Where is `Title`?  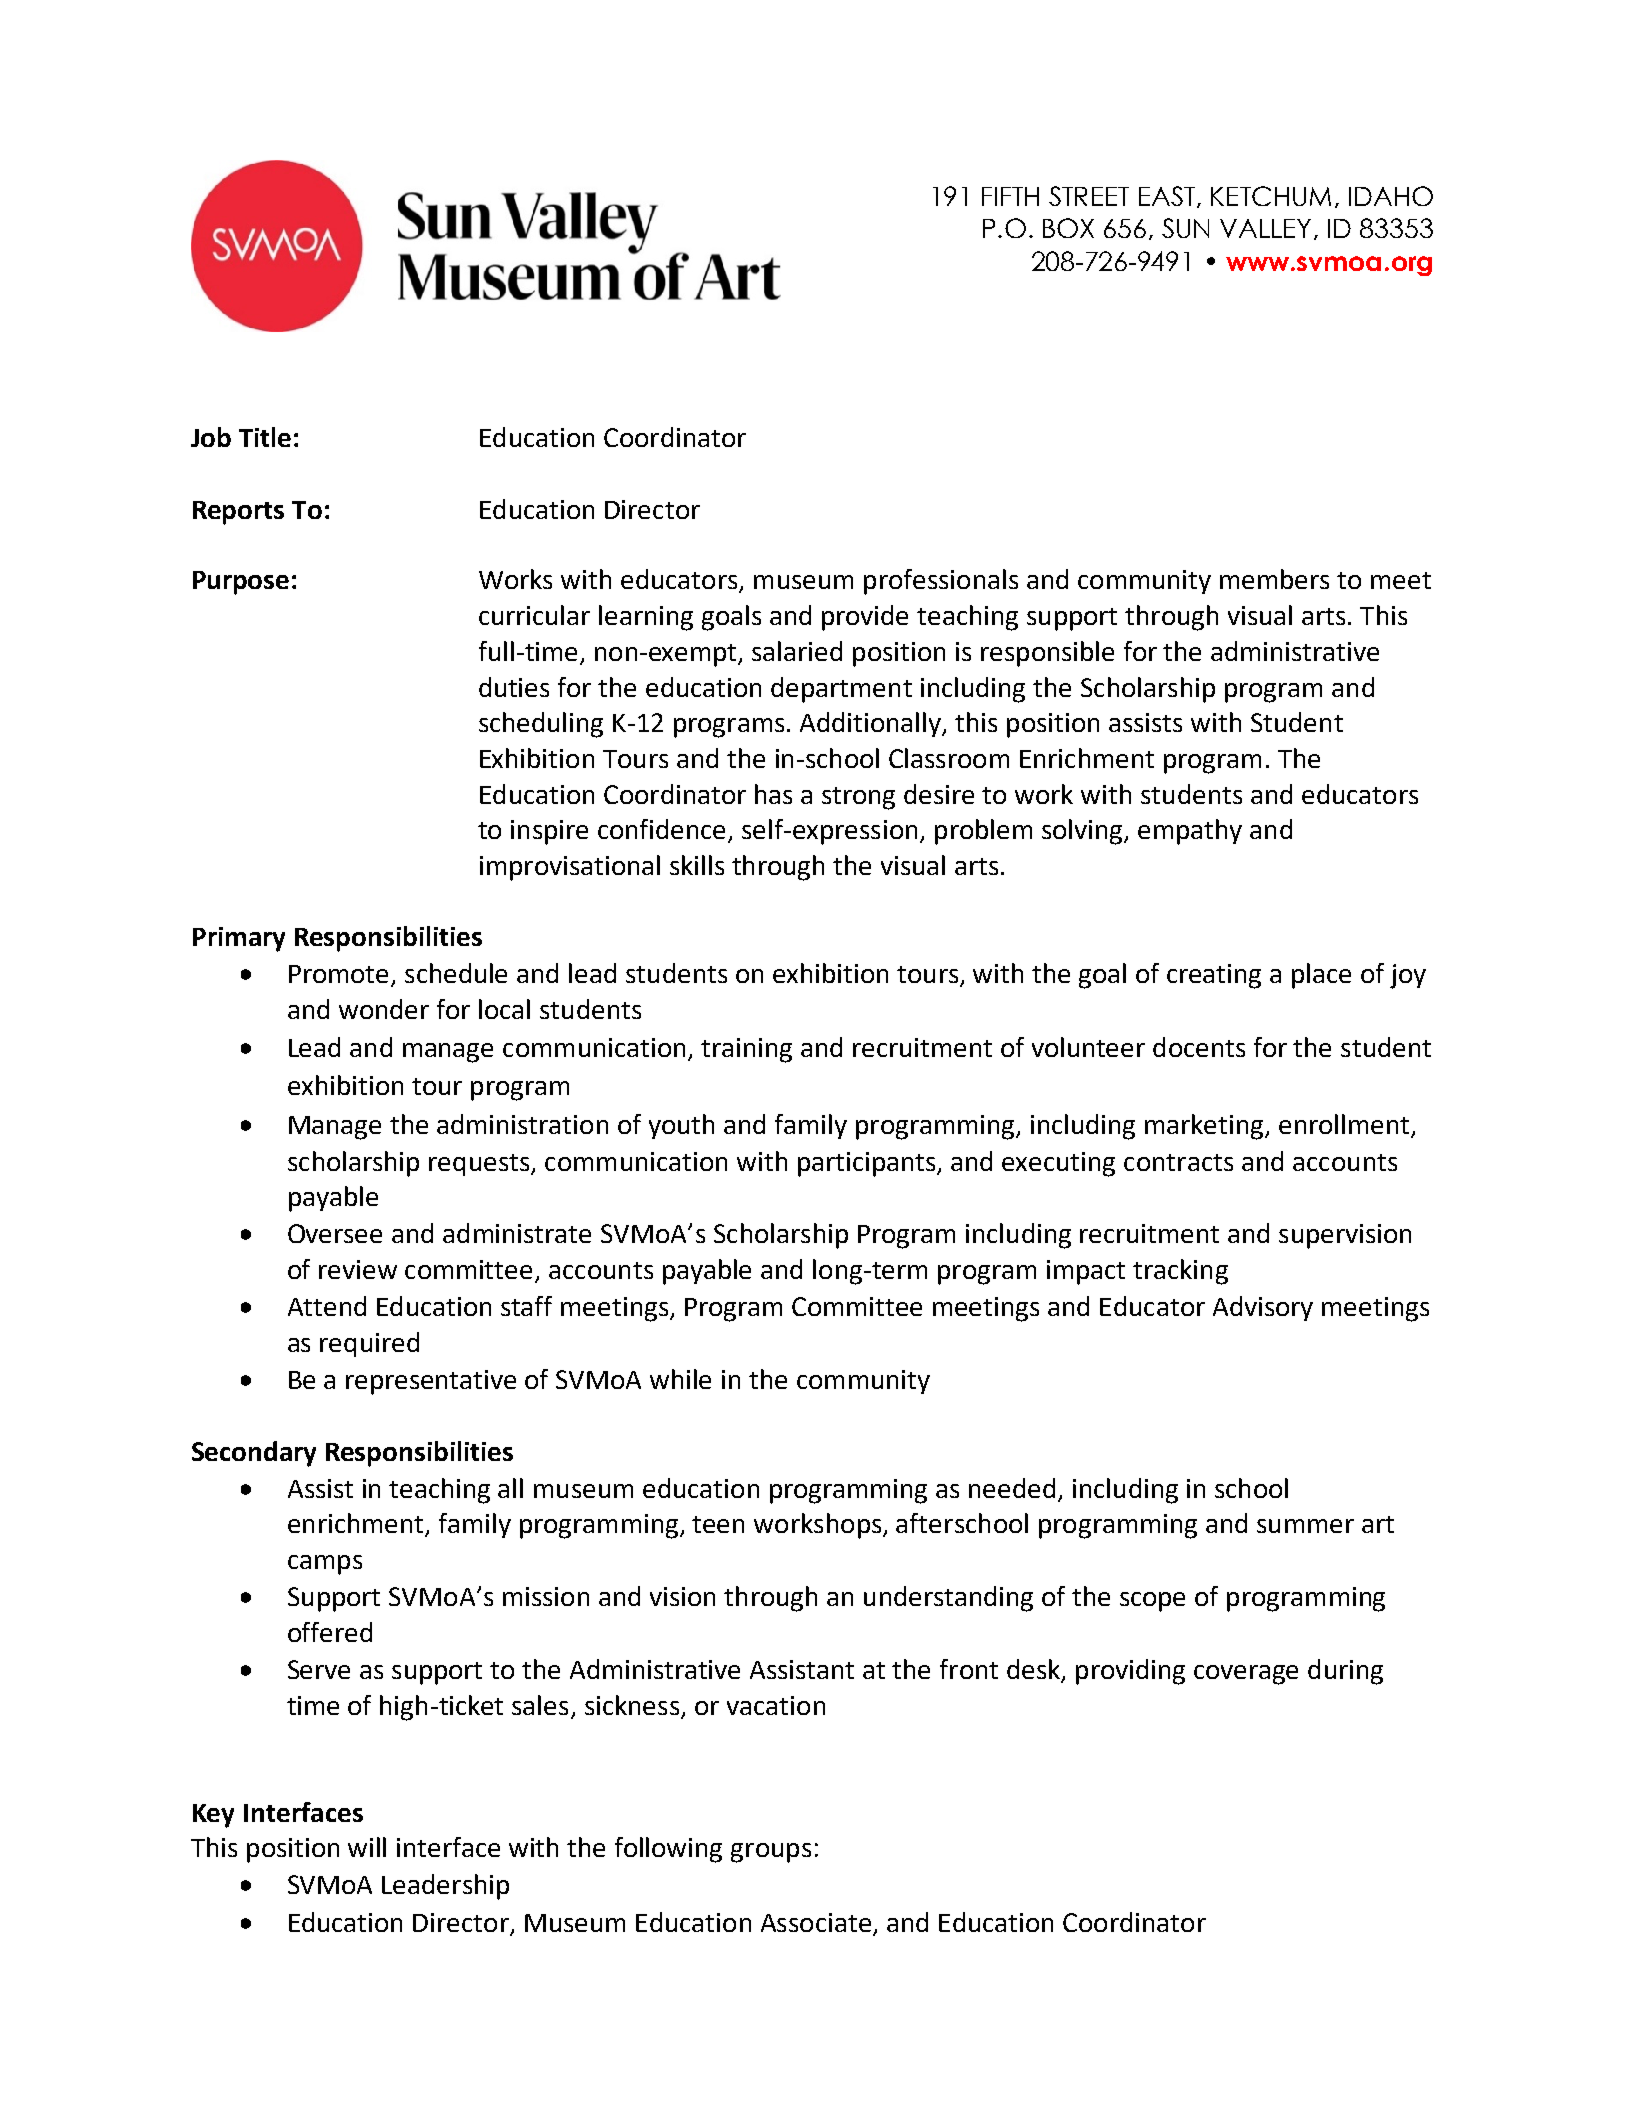 Title is located at coordinates (265, 437).
